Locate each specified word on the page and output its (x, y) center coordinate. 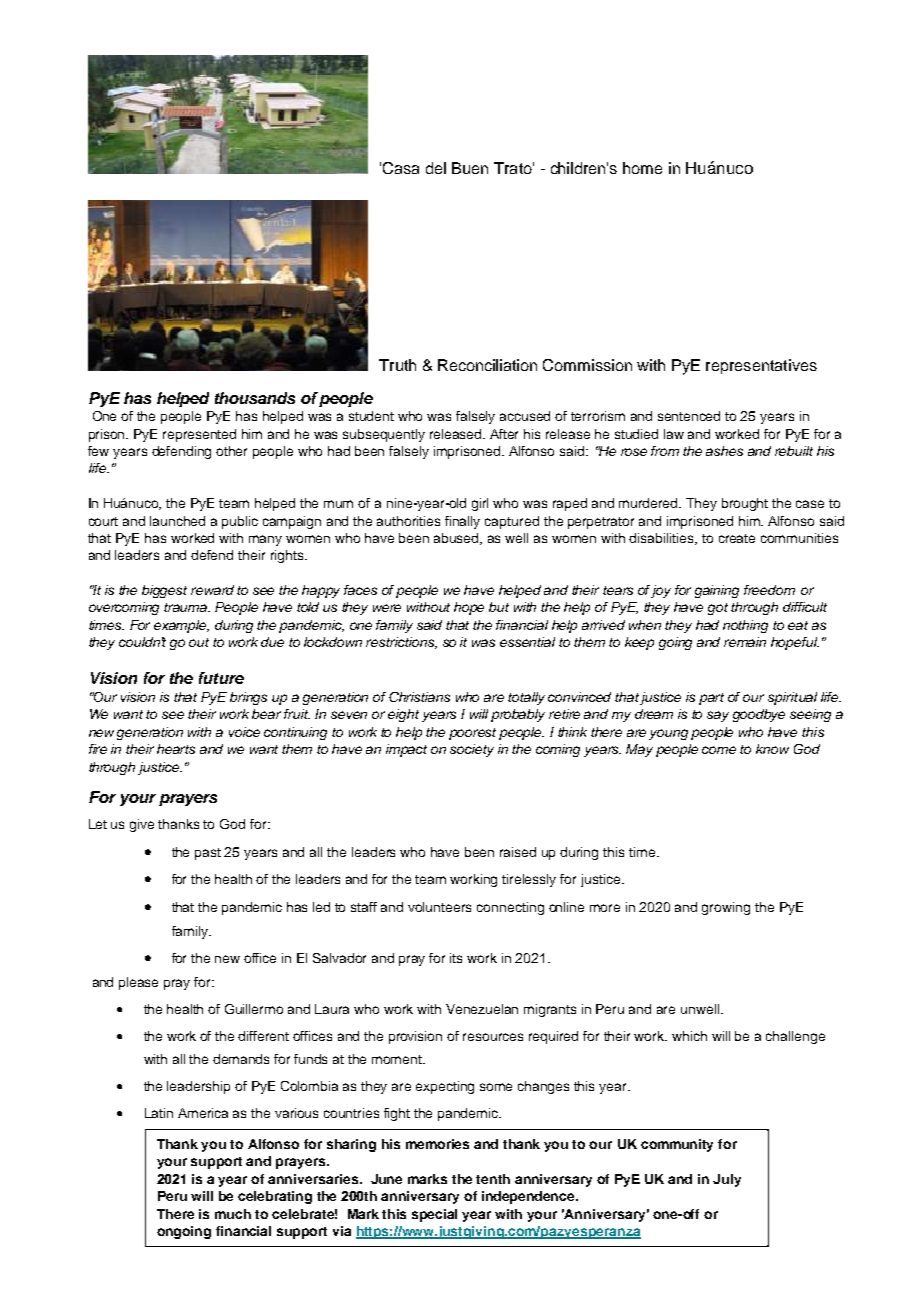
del (436, 168)
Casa (401, 168)
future (221, 678)
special (434, 1215)
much (233, 1214)
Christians (419, 697)
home (642, 168)
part (711, 699)
